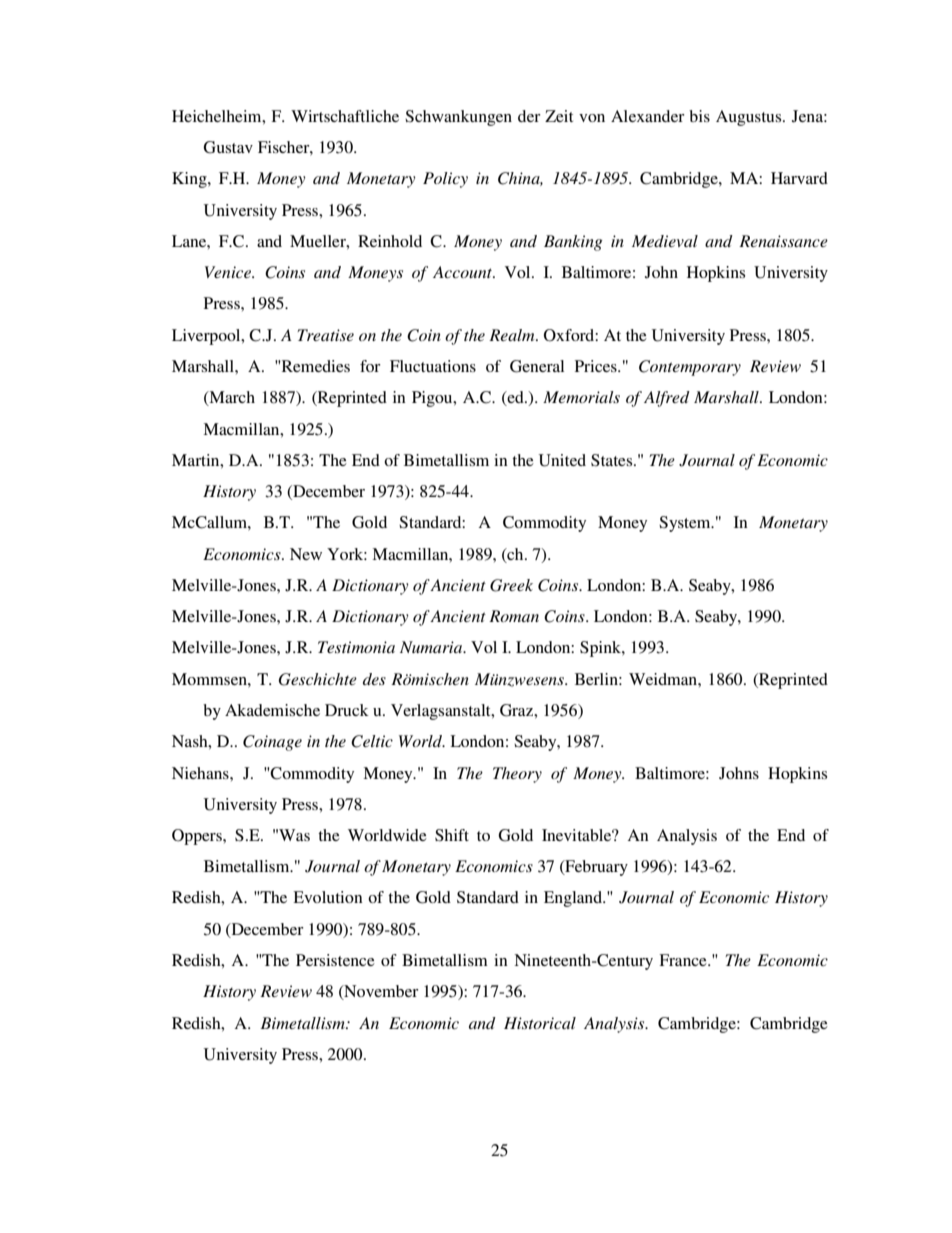  What do you see at coordinates (540, 1023) in the document?
I see `Historical` at bounding box center [540, 1023].
